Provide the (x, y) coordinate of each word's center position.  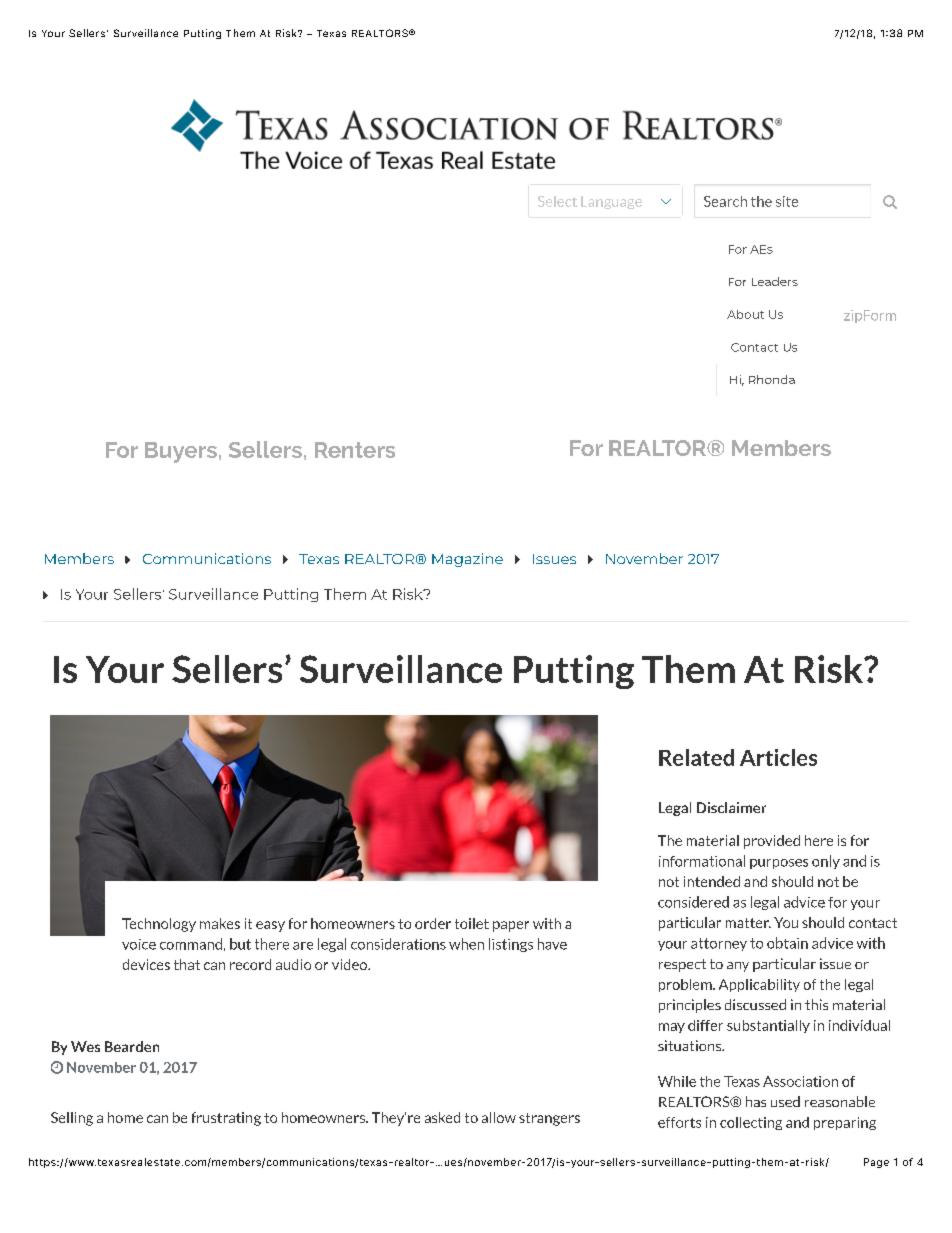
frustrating (226, 1119)
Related (696, 757)
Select (557, 201)
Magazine (467, 560)
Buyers (181, 452)
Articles (778, 757)
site (787, 201)
